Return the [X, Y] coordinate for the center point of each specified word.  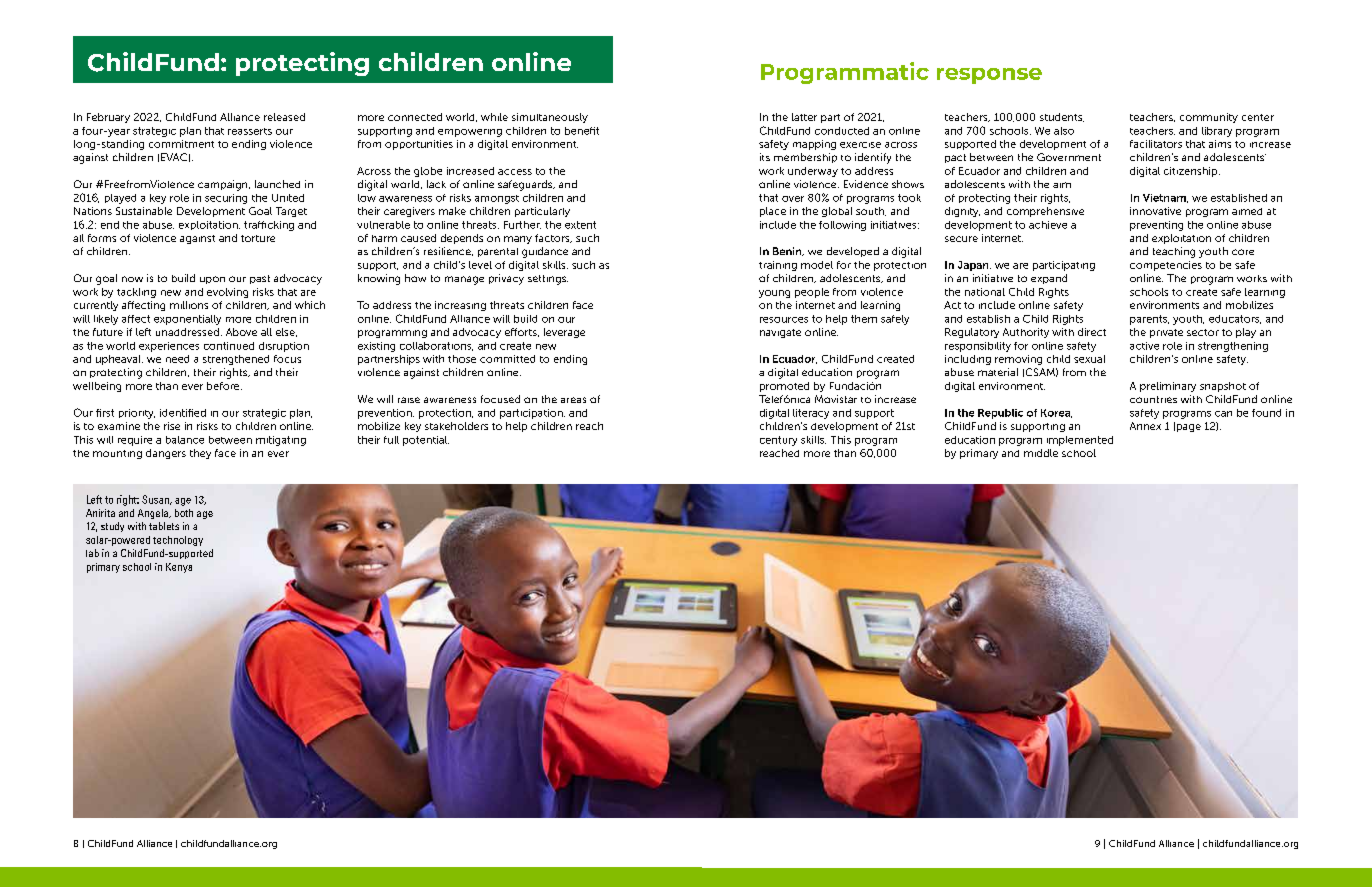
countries [1153, 399]
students [1062, 117]
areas [573, 400]
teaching [1174, 252]
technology [178, 541]
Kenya [179, 568]
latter [804, 117]
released [284, 117]
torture [258, 238]
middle [1041, 453]
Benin [788, 251]
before [224, 386]
